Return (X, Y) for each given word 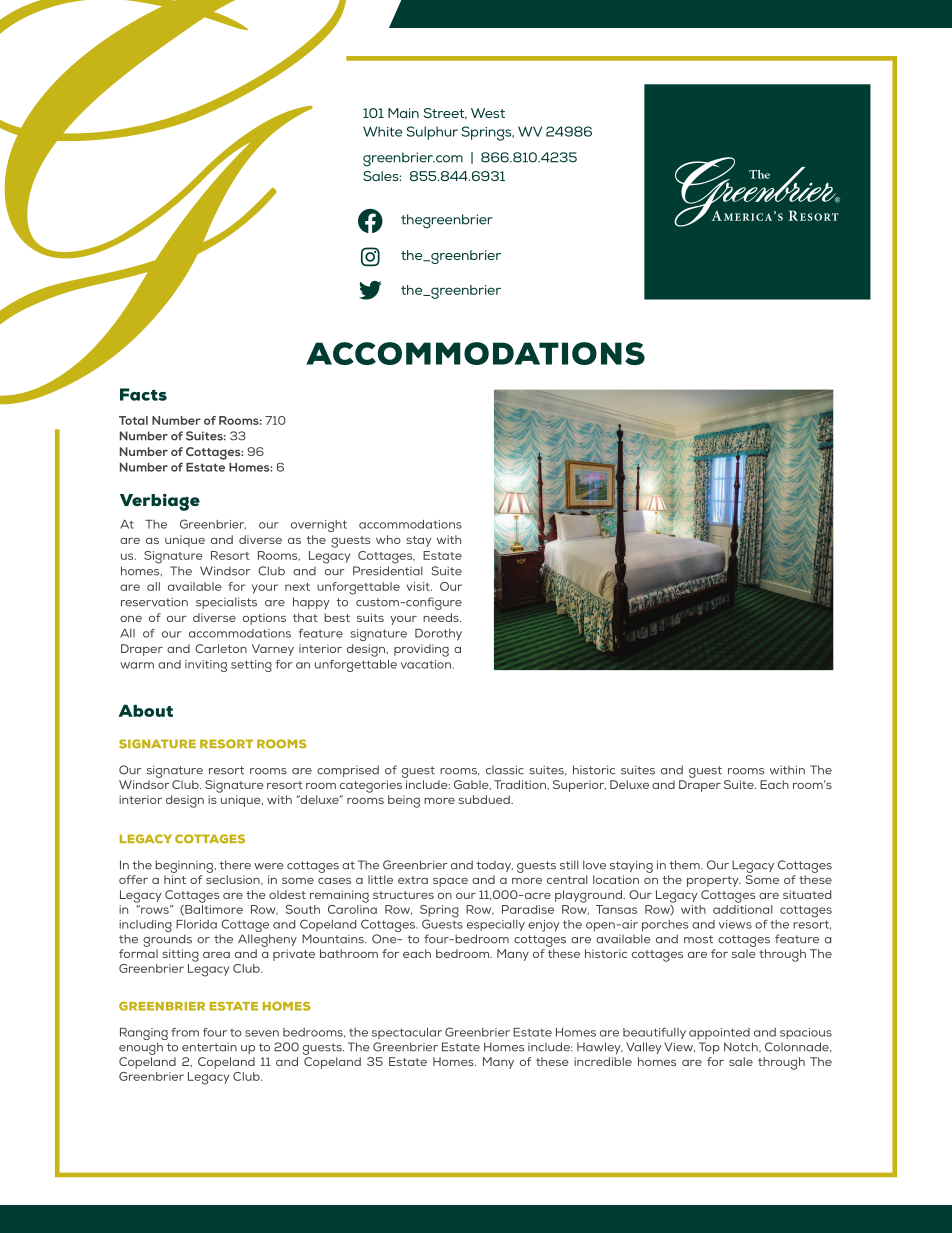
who (388, 539)
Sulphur (432, 133)
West (488, 113)
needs (442, 617)
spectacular (407, 1033)
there (235, 865)
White (382, 131)
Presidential (388, 571)
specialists (226, 603)
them (685, 865)
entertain (209, 1047)
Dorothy (438, 635)
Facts (143, 394)
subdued (485, 799)
